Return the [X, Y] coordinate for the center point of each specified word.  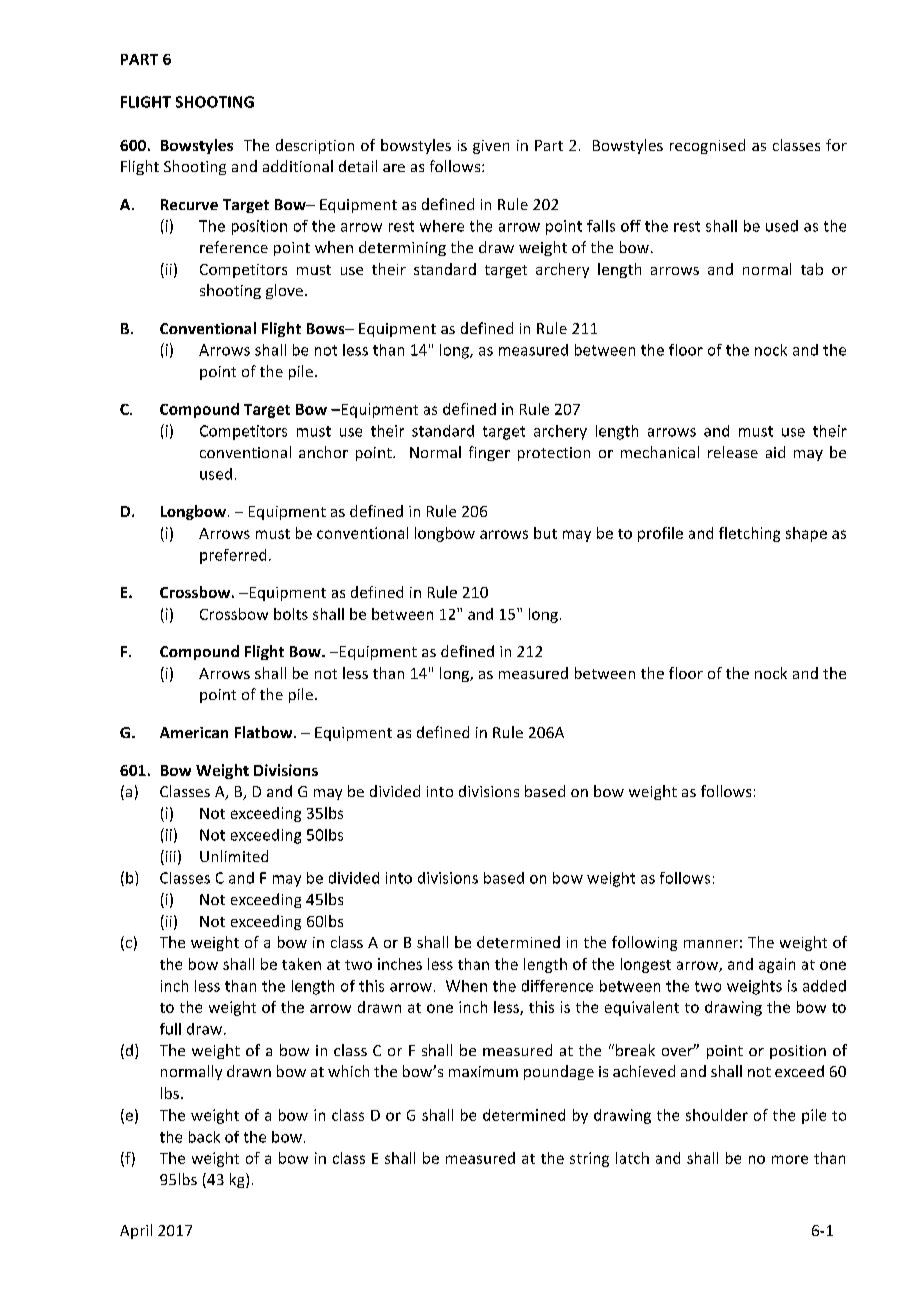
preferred [233, 556]
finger [489, 453]
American [194, 732]
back [204, 1137]
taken [301, 964]
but [545, 533]
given [491, 147]
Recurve [189, 204]
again [777, 965]
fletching [749, 534]
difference [557, 986]
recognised [707, 146]
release [733, 452]
